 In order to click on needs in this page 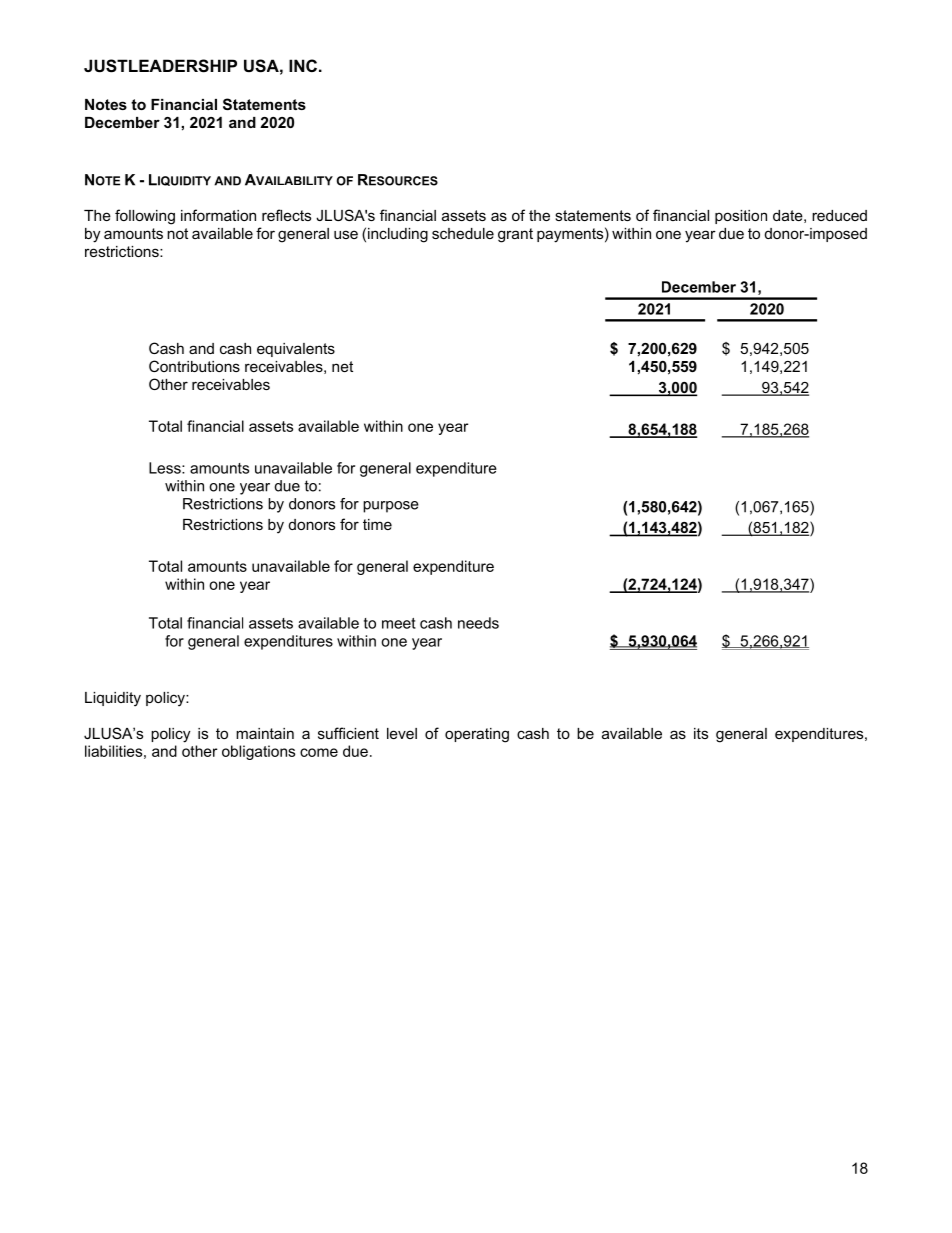, I will do `click(478, 623)`.
